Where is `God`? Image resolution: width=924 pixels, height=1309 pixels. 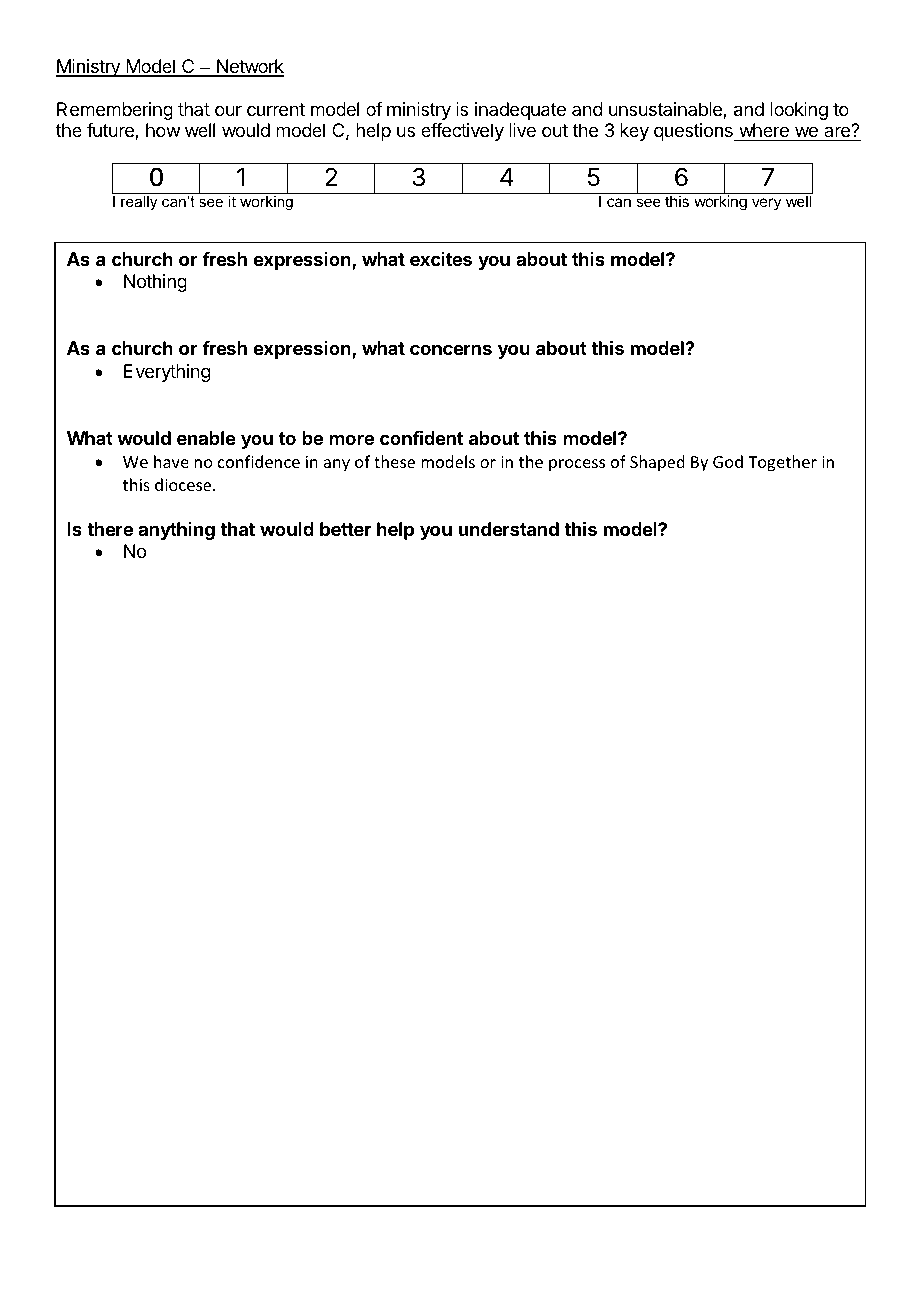 God is located at coordinates (728, 461).
